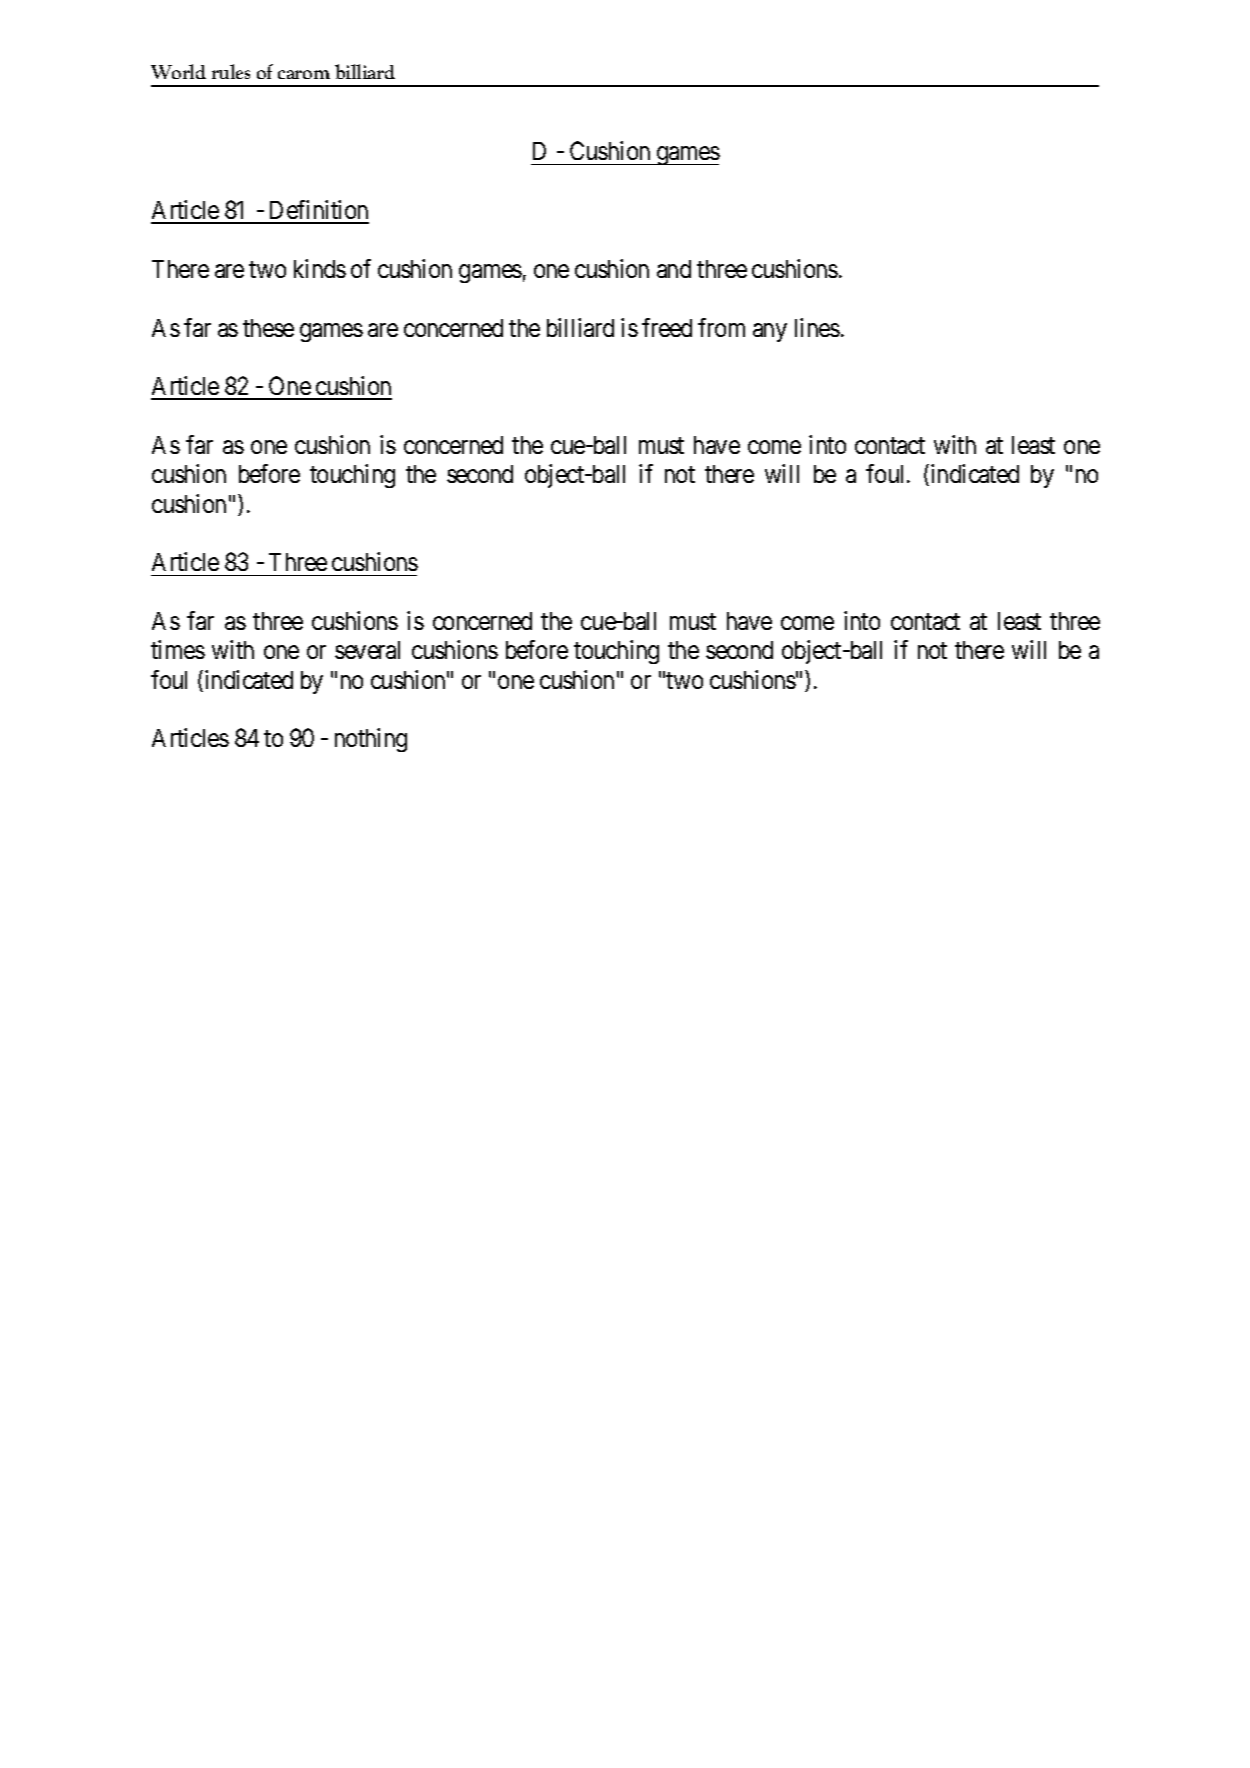  I want to click on times, so click(178, 649).
